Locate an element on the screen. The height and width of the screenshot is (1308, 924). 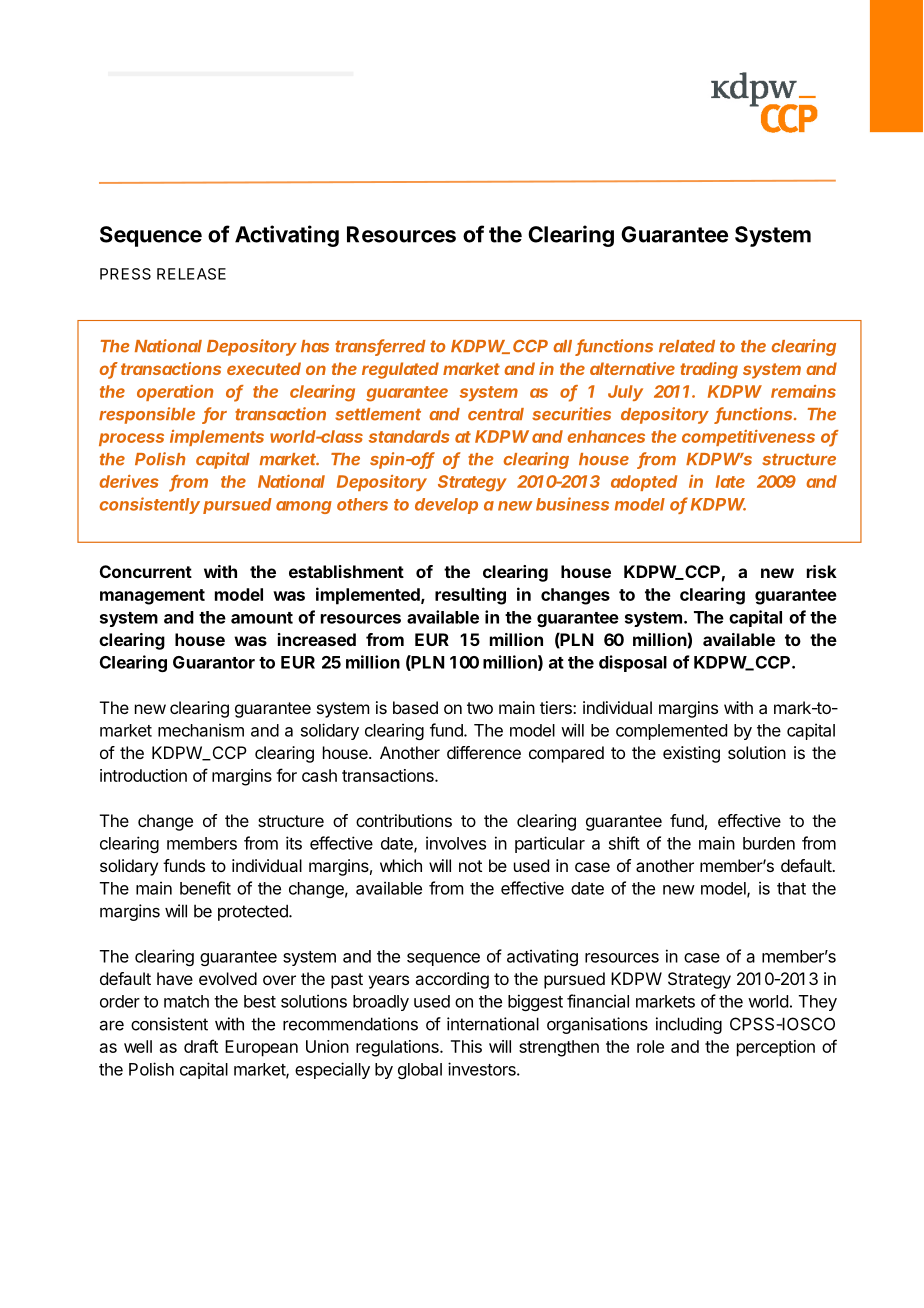
two is located at coordinates (480, 708).
